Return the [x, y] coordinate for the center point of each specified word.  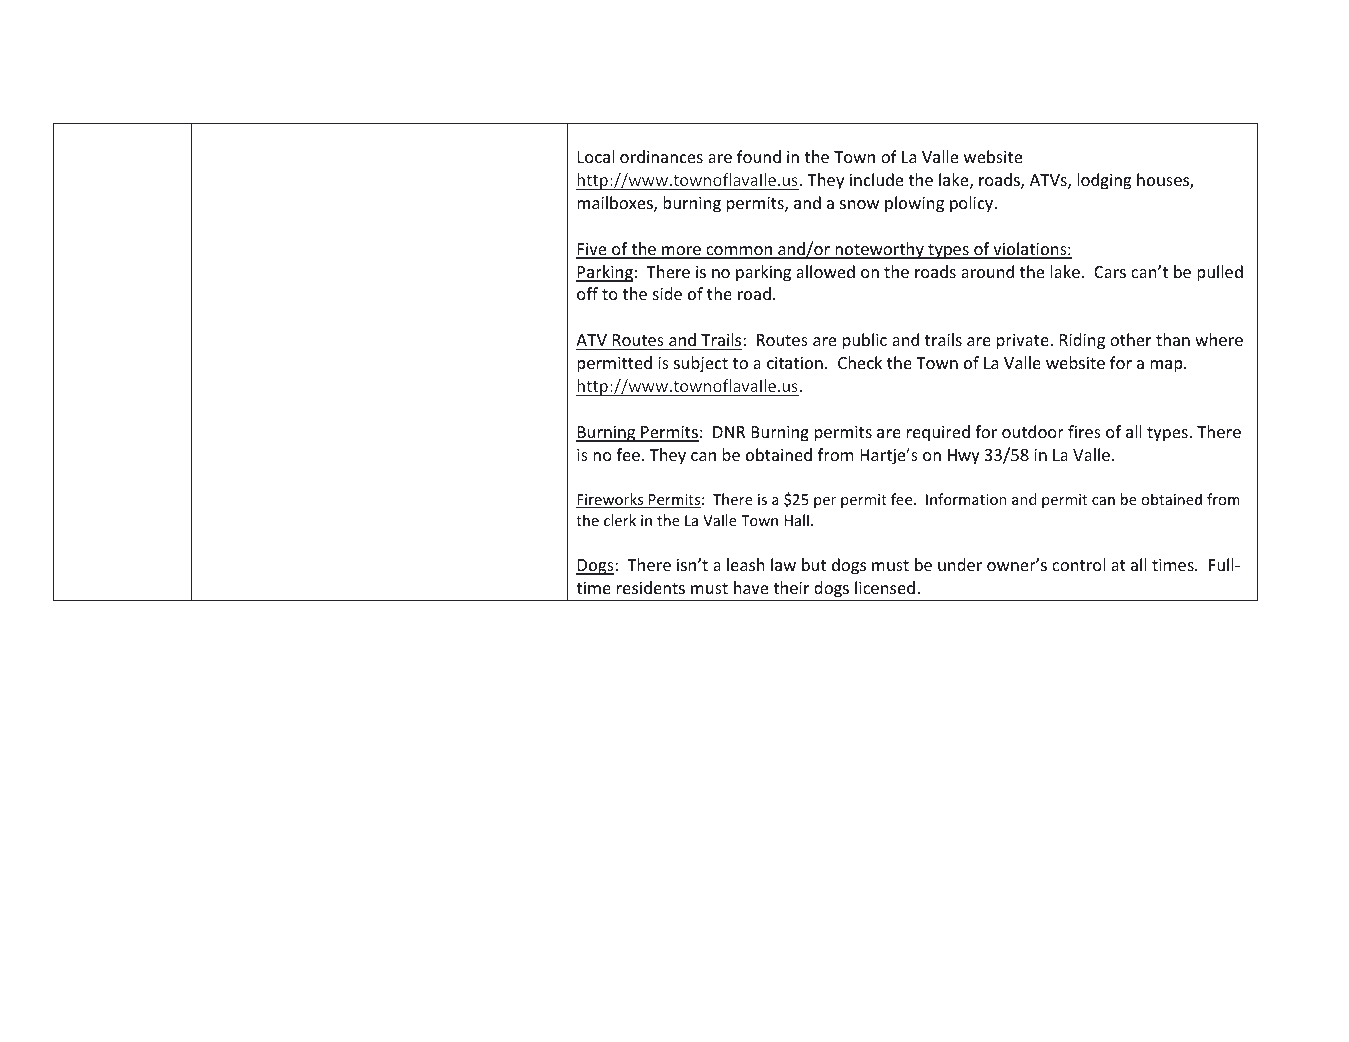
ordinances [661, 156]
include [876, 179]
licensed [885, 587]
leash [746, 564]
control [1078, 564]
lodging [1104, 181]
